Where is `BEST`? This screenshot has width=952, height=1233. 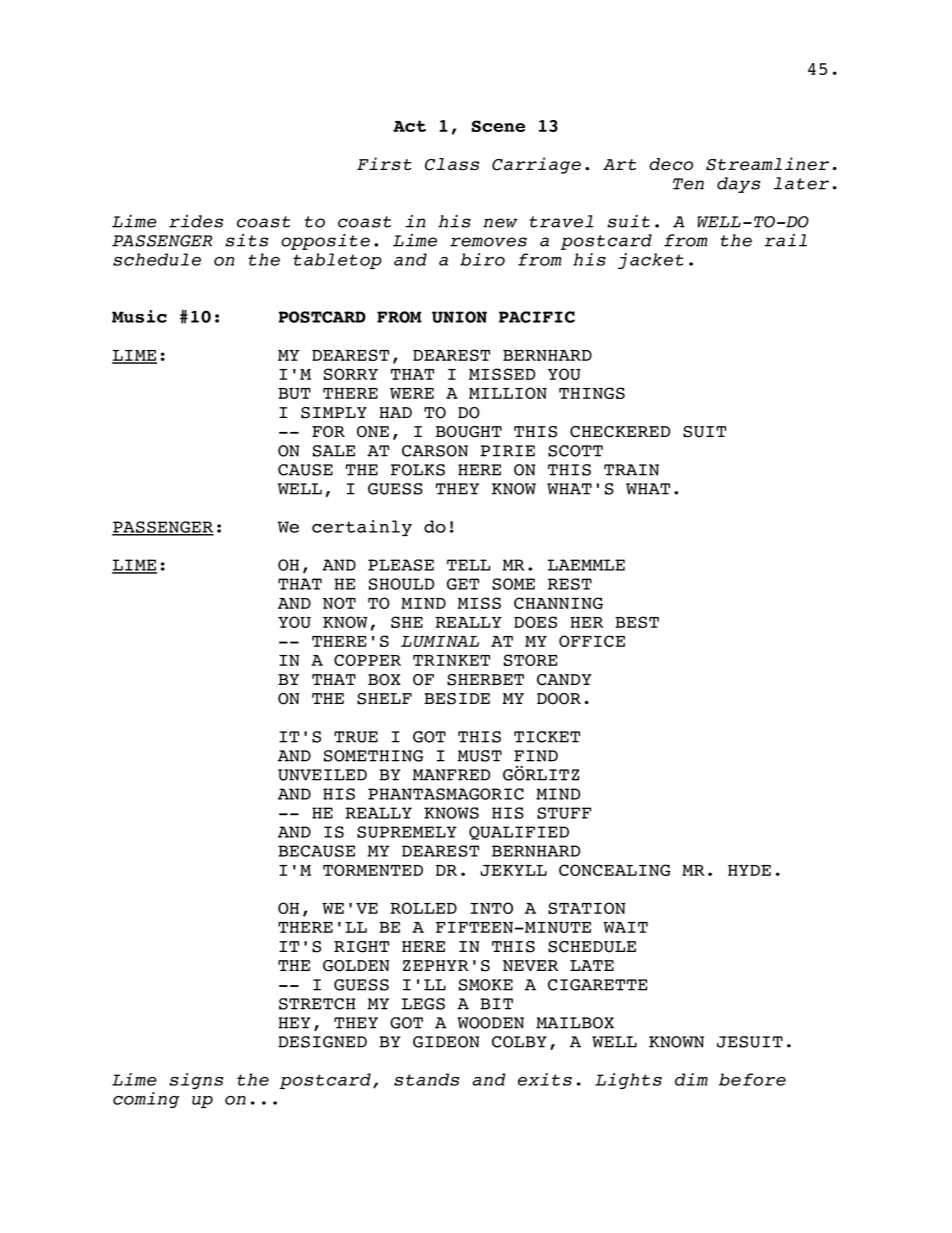
BEST is located at coordinates (637, 622).
